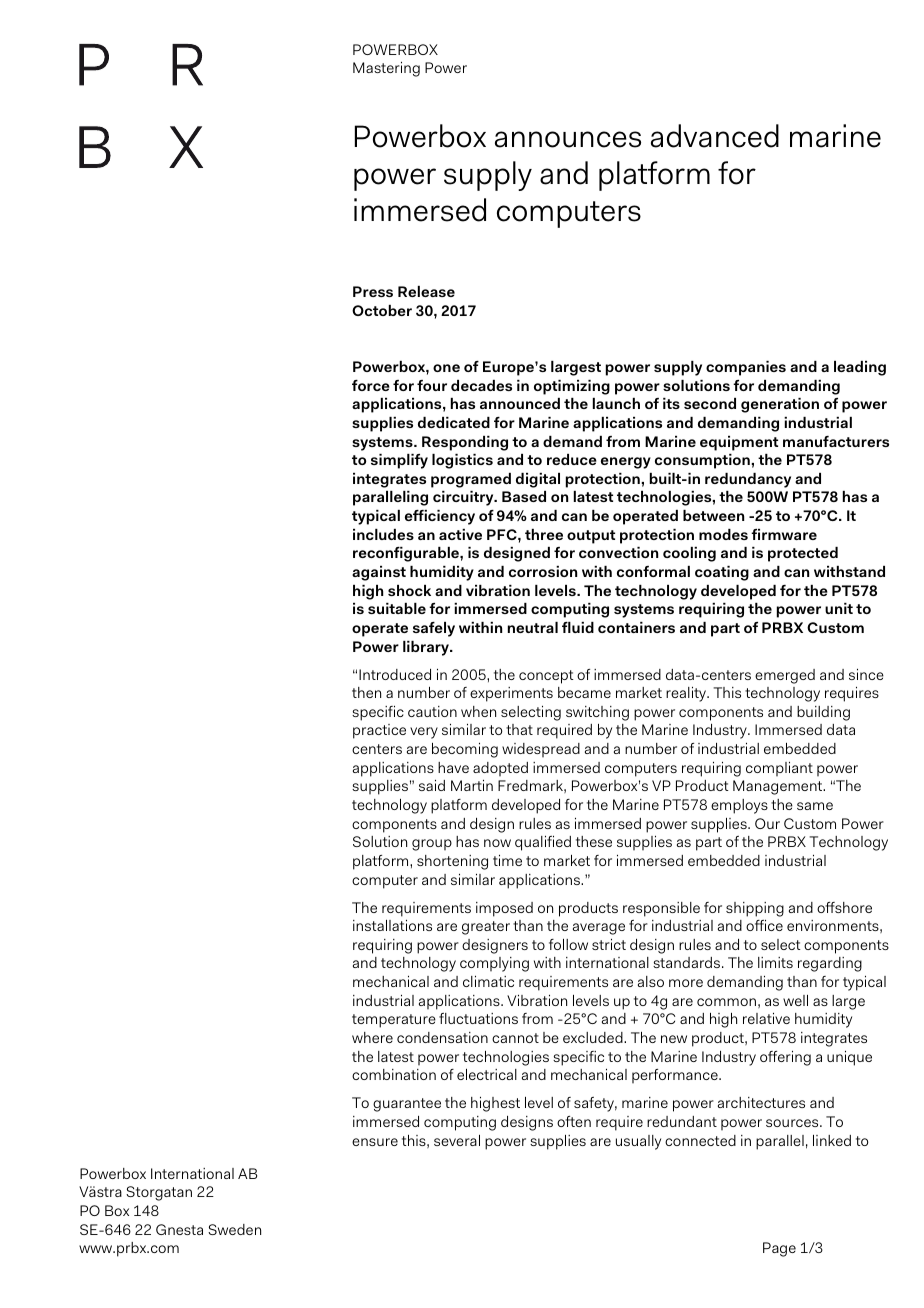  What do you see at coordinates (748, 480) in the document?
I see `redundancy` at bounding box center [748, 480].
